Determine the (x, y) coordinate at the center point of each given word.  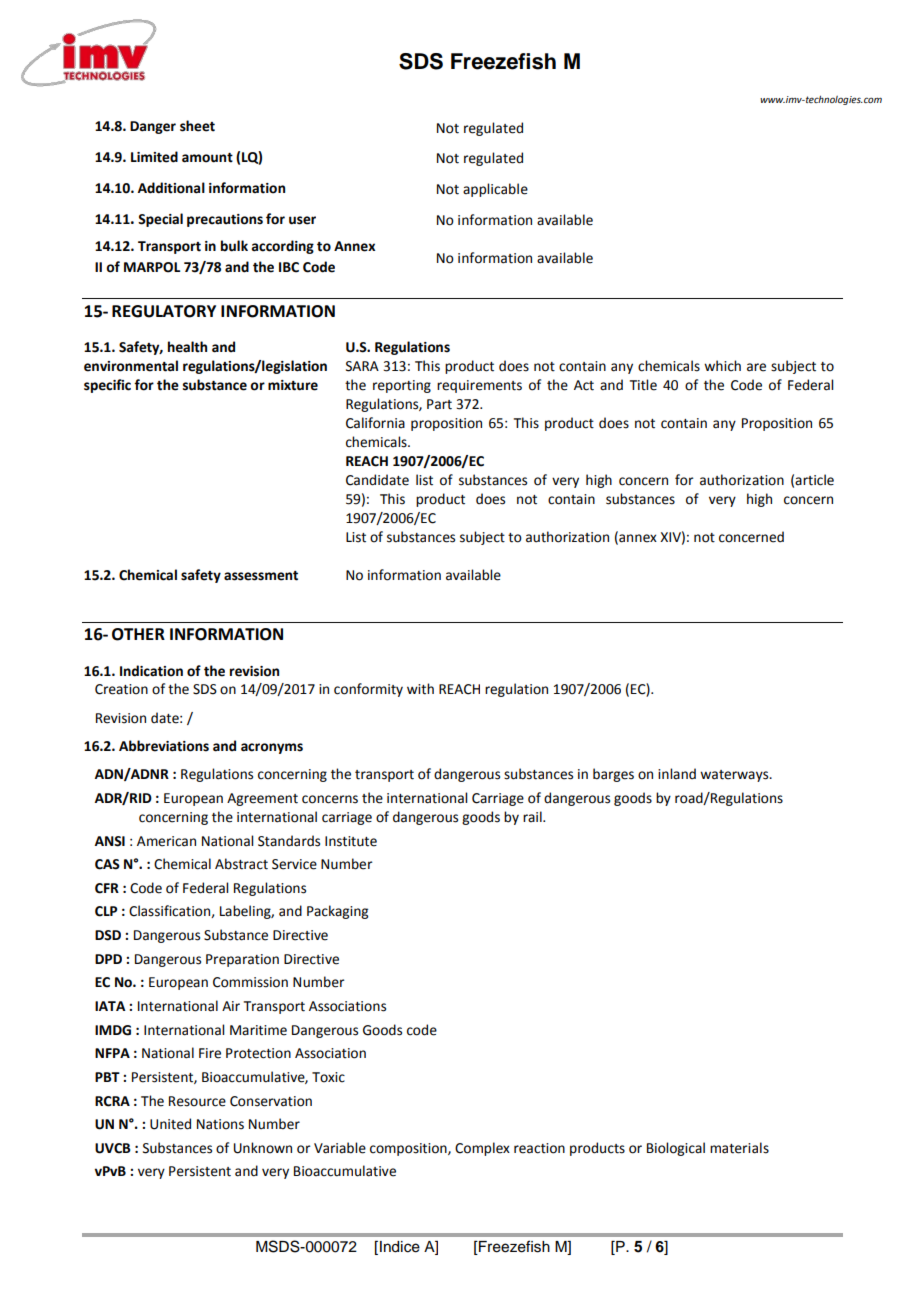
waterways (735, 776)
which (722, 366)
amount (207, 158)
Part (439, 404)
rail (533, 816)
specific (107, 386)
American (166, 841)
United (170, 1124)
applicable (495, 190)
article (814, 480)
